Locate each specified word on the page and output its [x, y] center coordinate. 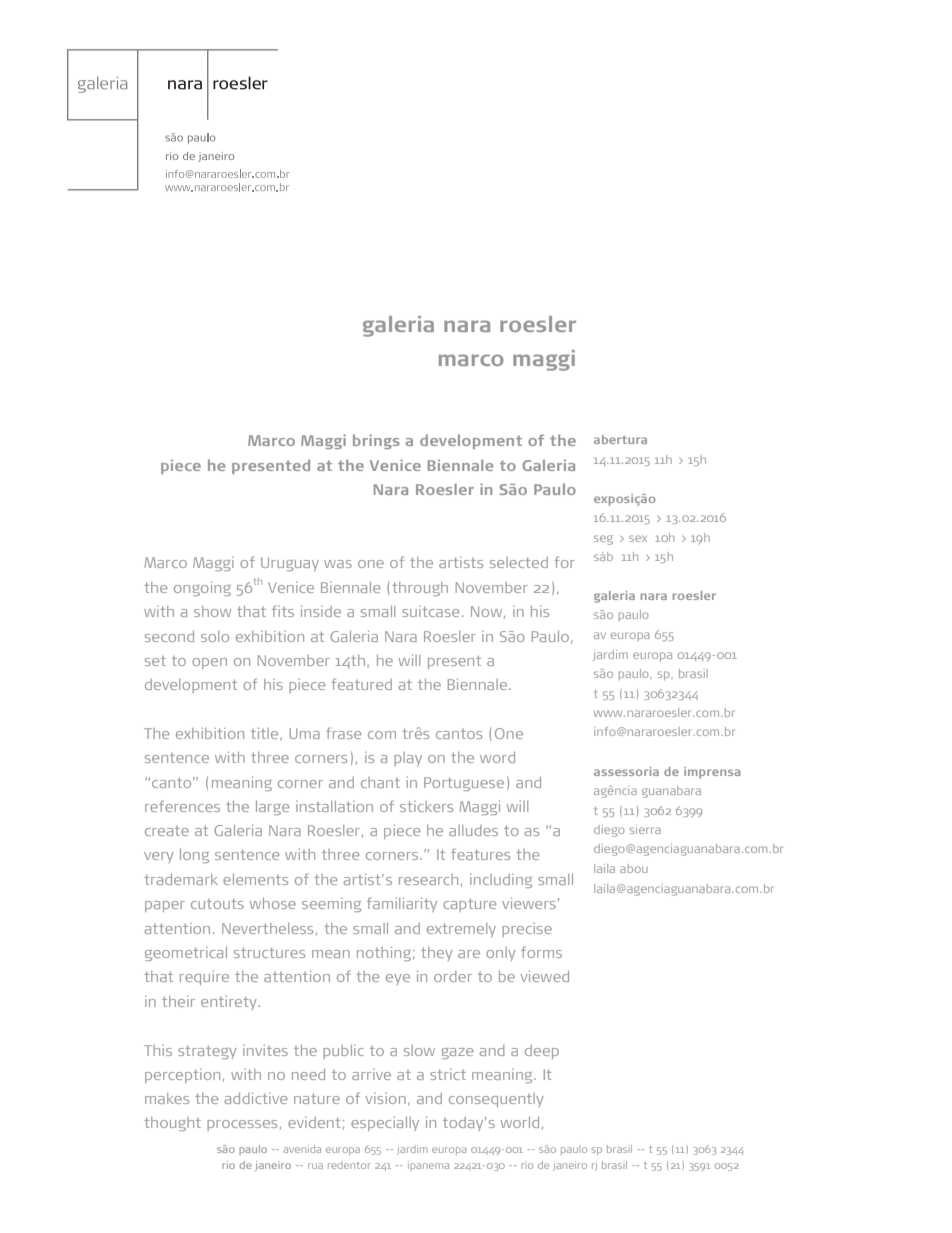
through [420, 589]
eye [398, 979]
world [520, 1122]
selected [519, 562]
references [182, 806]
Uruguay [290, 564]
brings [376, 441]
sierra [645, 829]
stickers [426, 806]
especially [385, 1124]
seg [603, 540]
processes [242, 1125]
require [204, 978]
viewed [545, 976]
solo [215, 636]
